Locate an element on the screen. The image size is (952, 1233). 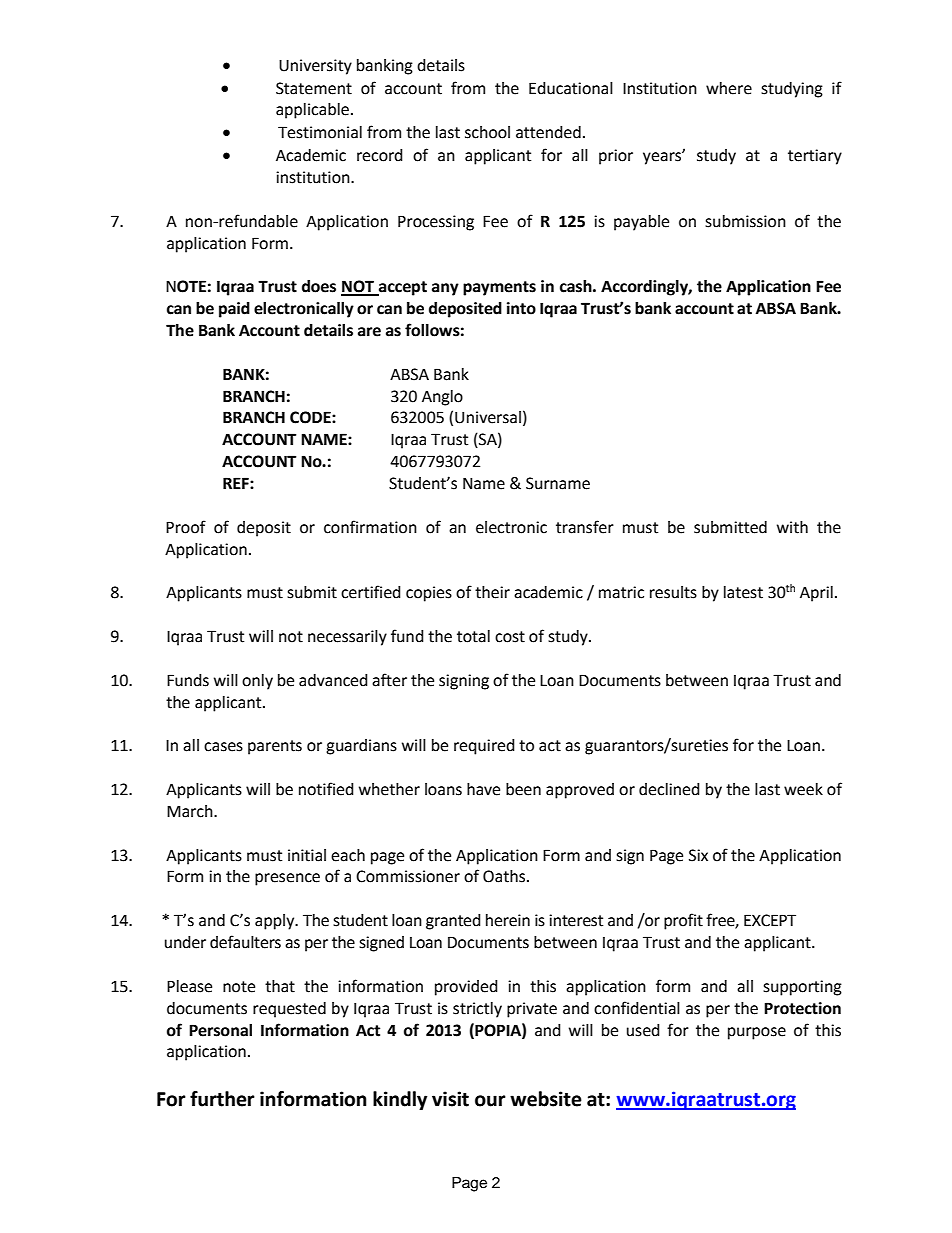
Universal is located at coordinates (488, 417).
